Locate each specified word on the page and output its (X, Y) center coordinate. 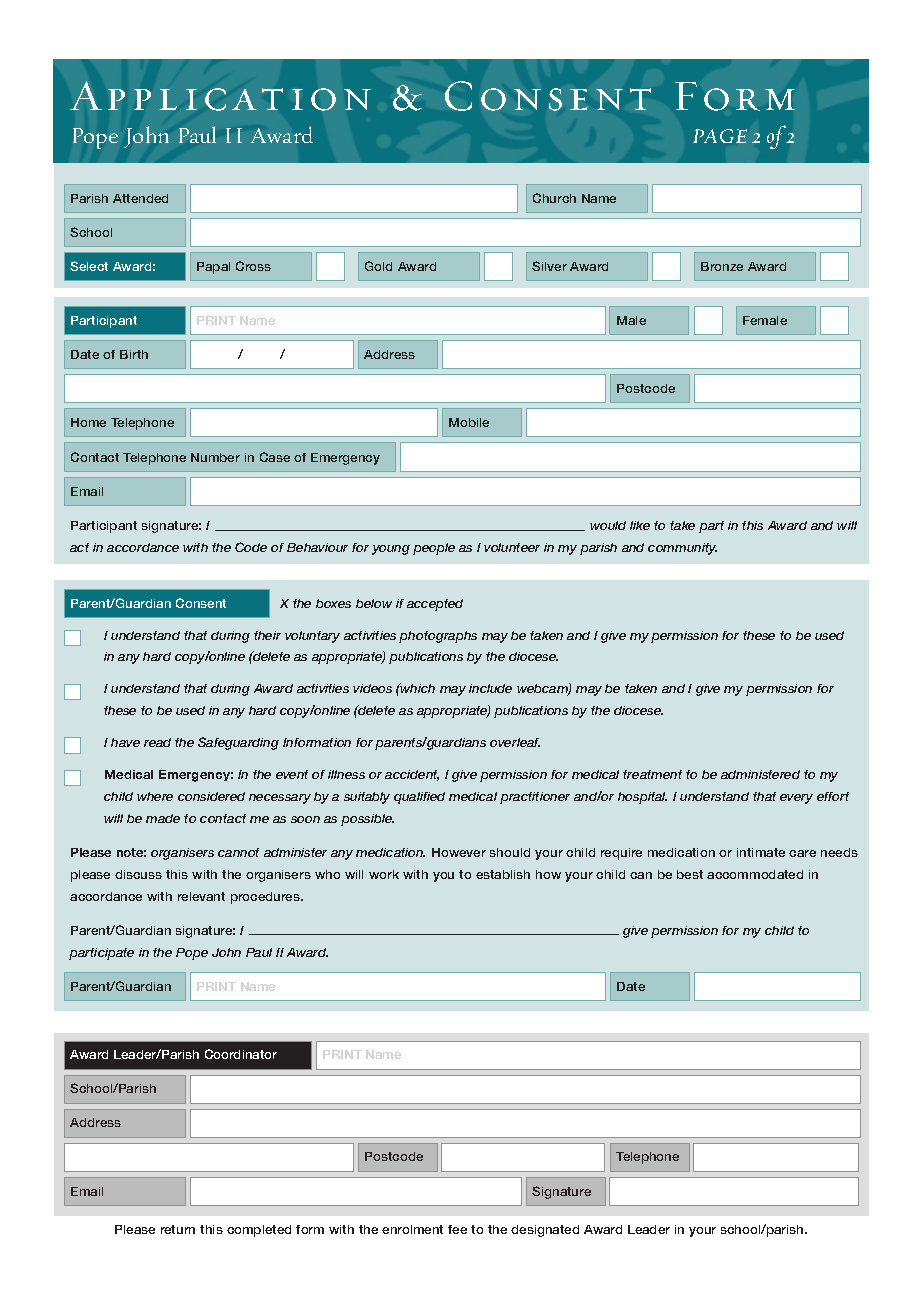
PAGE (720, 136)
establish (503, 874)
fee (457, 1229)
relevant (201, 896)
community (682, 549)
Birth (134, 354)
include (490, 688)
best (690, 874)
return (178, 1229)
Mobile (469, 422)
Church (554, 198)
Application (220, 96)
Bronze (722, 266)
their (267, 635)
